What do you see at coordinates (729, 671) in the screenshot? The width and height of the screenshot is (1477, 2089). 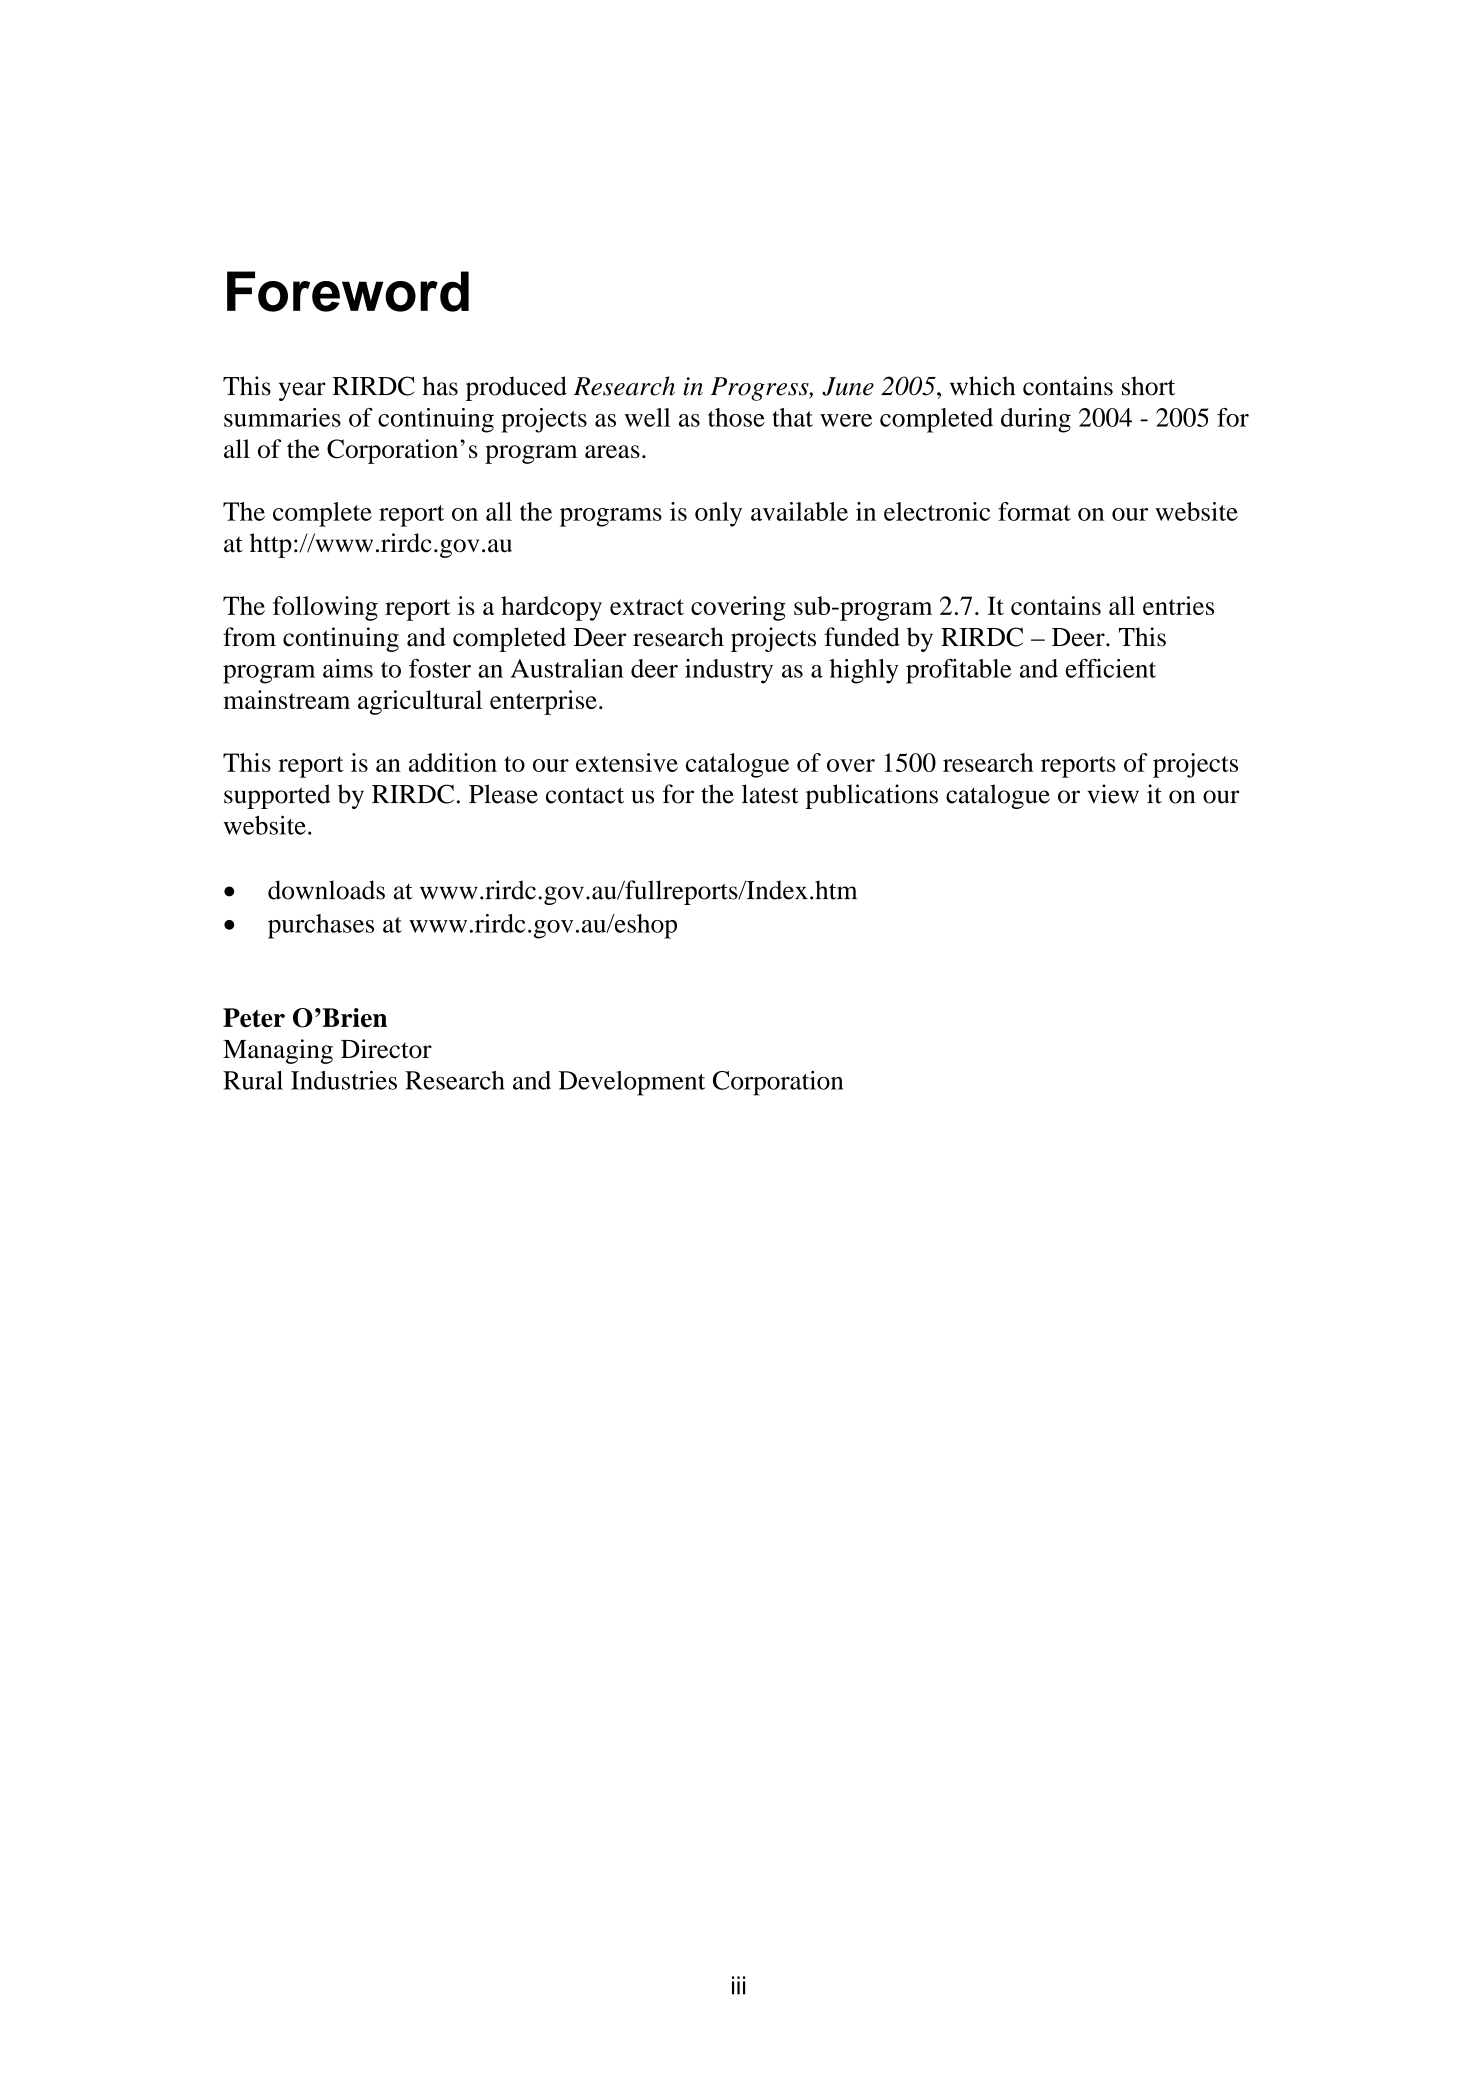 I see `industry` at bounding box center [729, 671].
